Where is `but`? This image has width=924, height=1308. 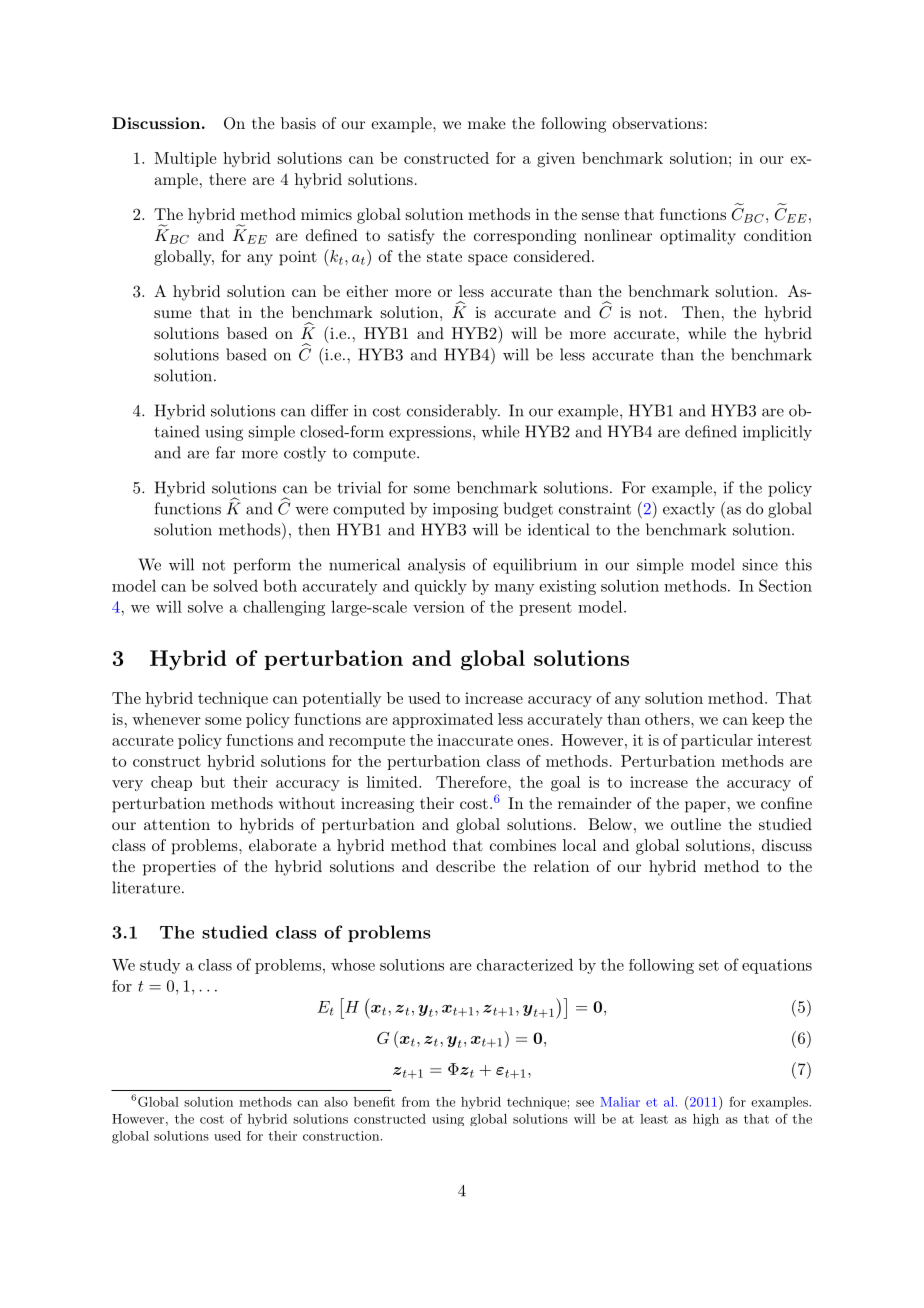 but is located at coordinates (213, 782).
